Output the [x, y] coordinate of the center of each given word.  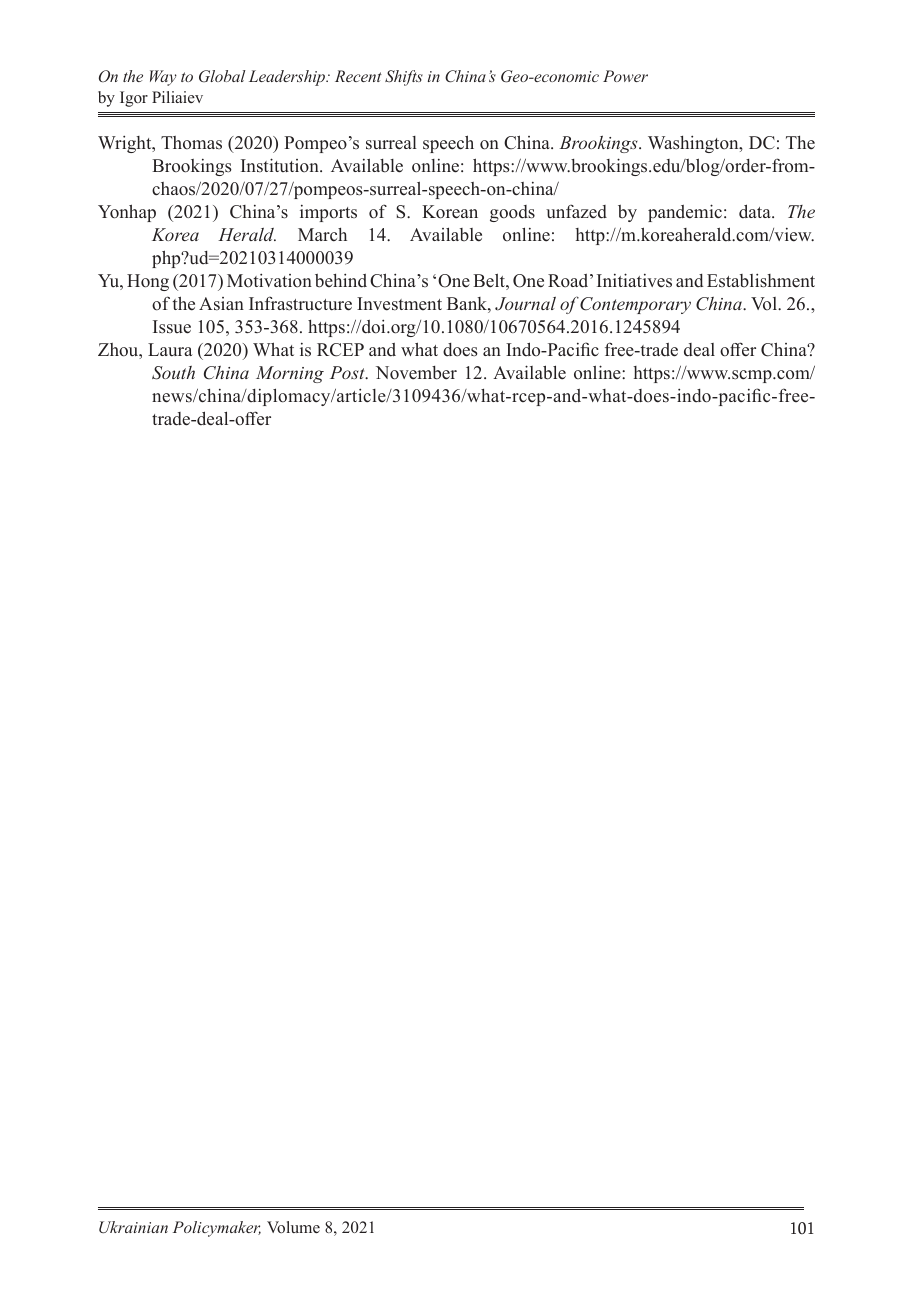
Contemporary [635, 305]
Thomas [191, 143]
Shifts [404, 78]
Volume [293, 1227]
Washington [694, 144]
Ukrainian [133, 1227]
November [416, 373]
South [173, 373]
